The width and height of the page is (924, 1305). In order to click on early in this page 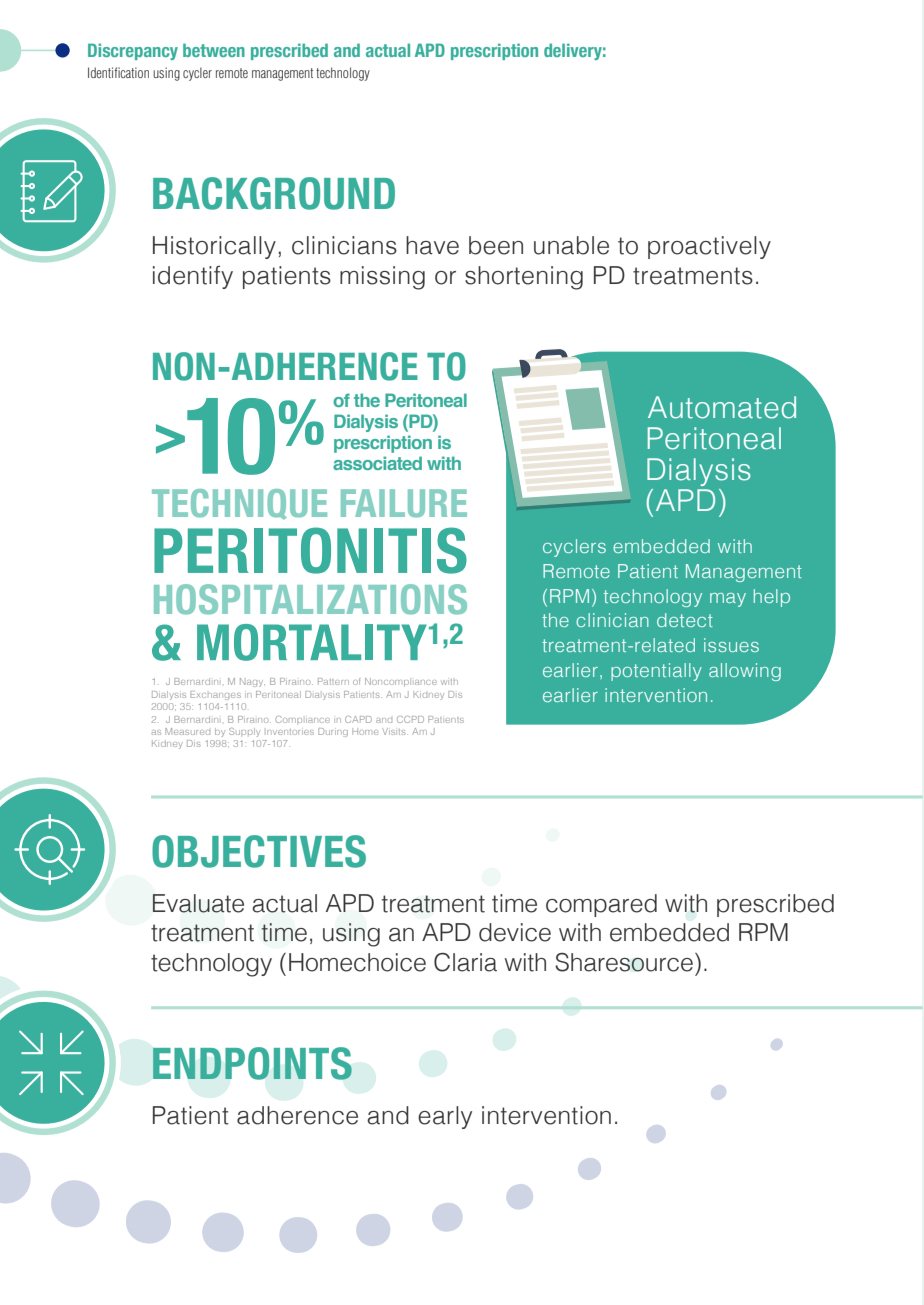, I will do `click(445, 1117)`.
